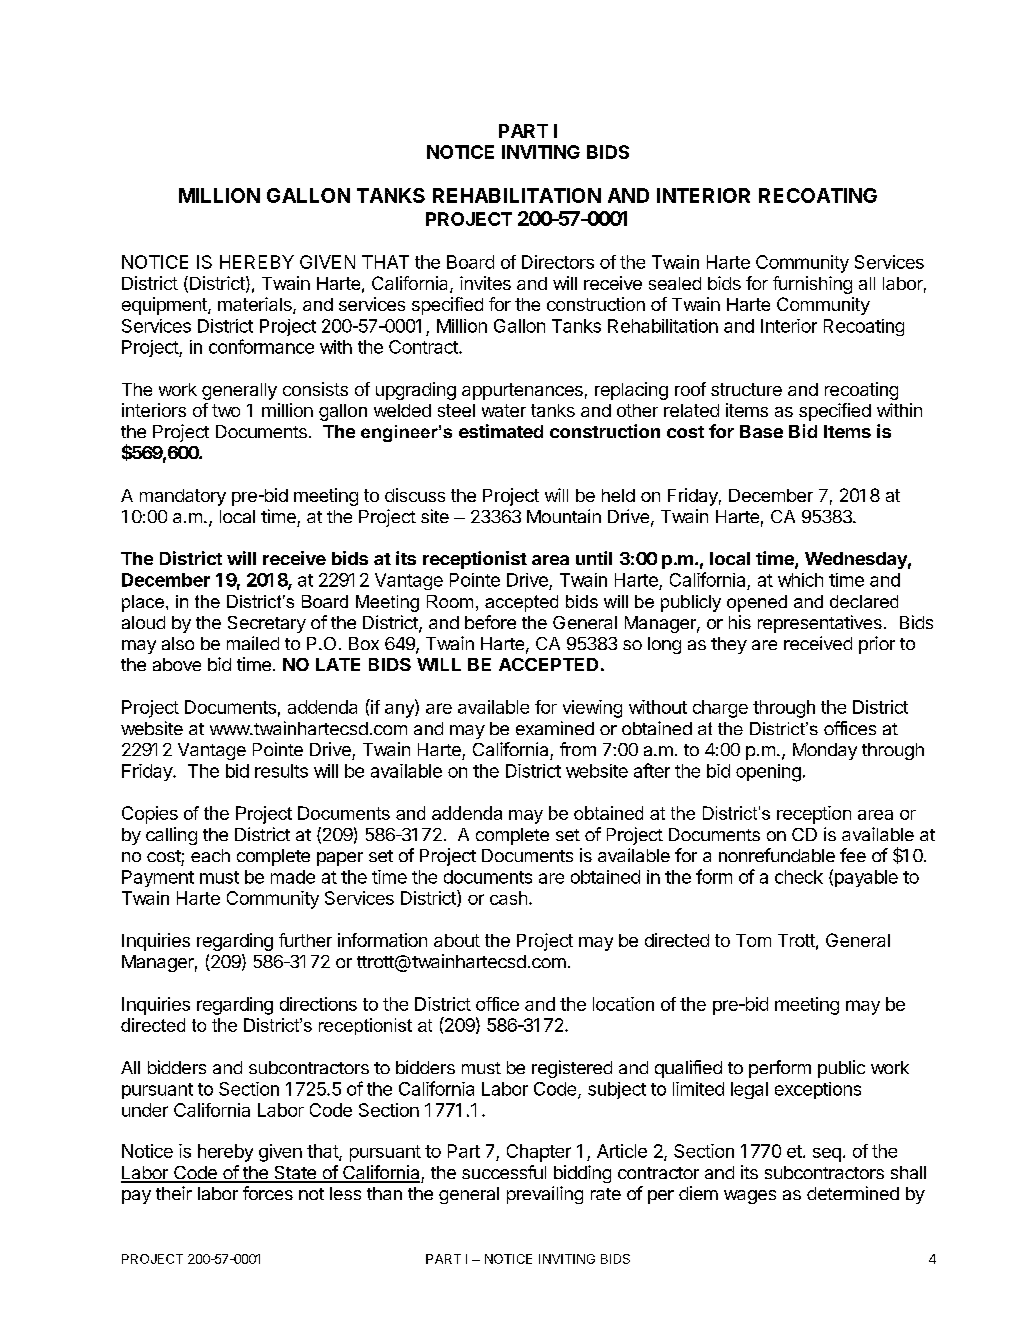 The image size is (1026, 1327). Describe the element at coordinates (256, 305) in the page. I see `materials` at that location.
